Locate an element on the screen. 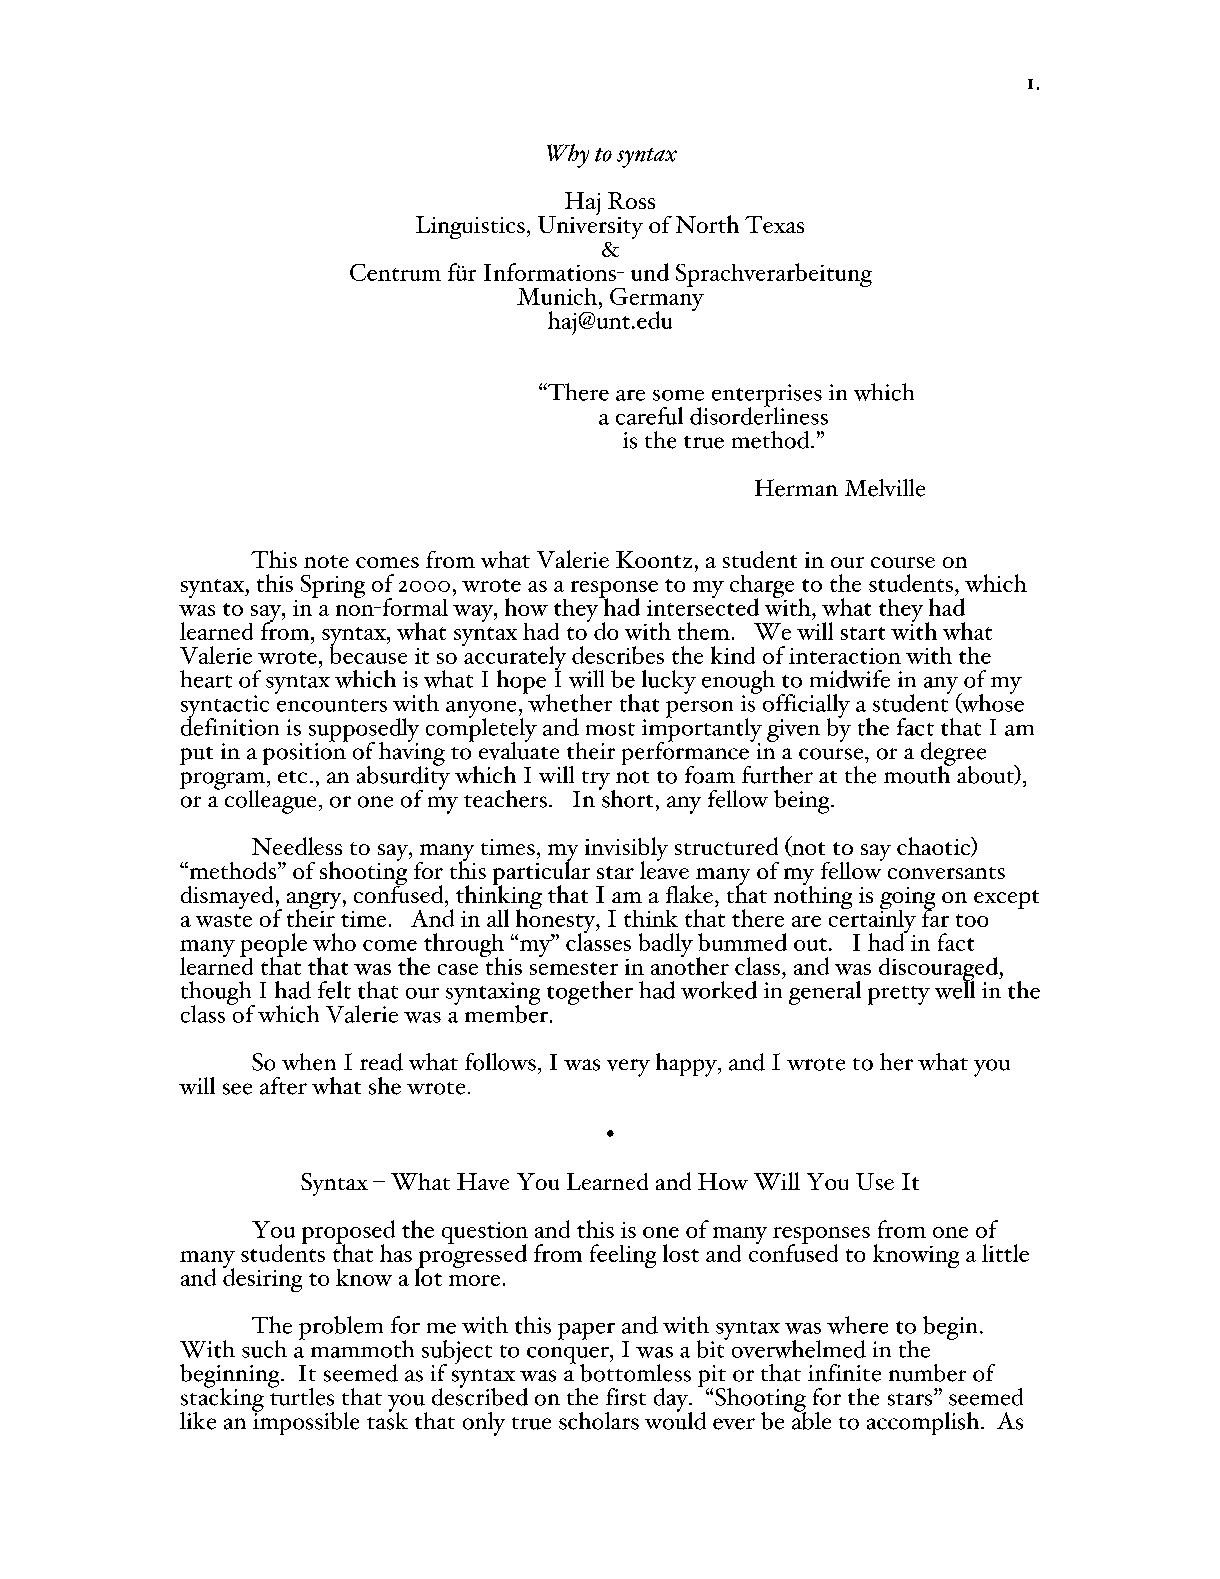 The width and height of the screenshot is (1220, 1579). note is located at coordinates (326, 561).
